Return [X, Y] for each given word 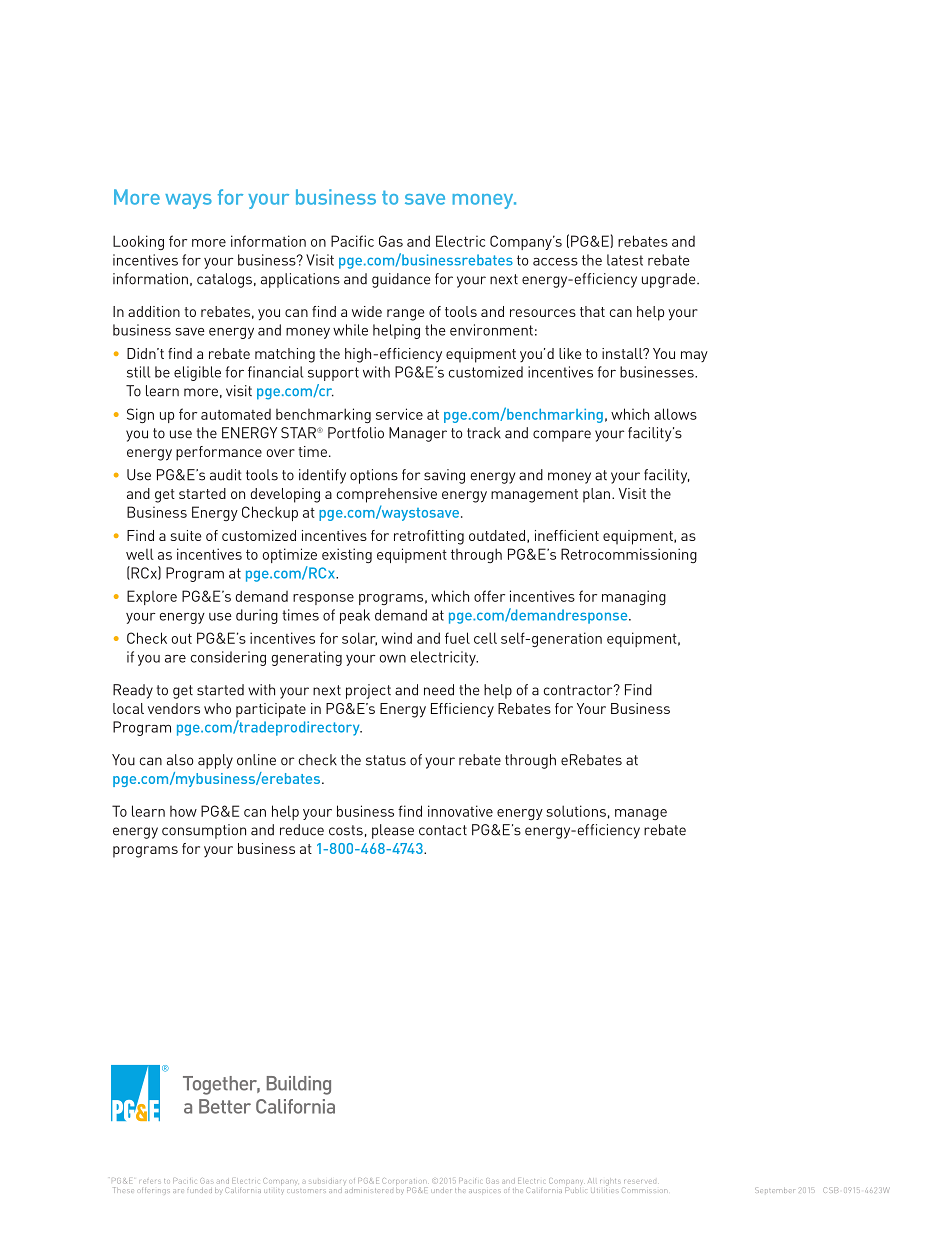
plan [598, 495]
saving [444, 476]
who [217, 708]
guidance [401, 280]
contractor [579, 690]
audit [226, 475]
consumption [204, 831]
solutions [576, 811]
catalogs [224, 280]
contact [443, 830]
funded [199, 1190]
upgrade [670, 280]
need [439, 690]
